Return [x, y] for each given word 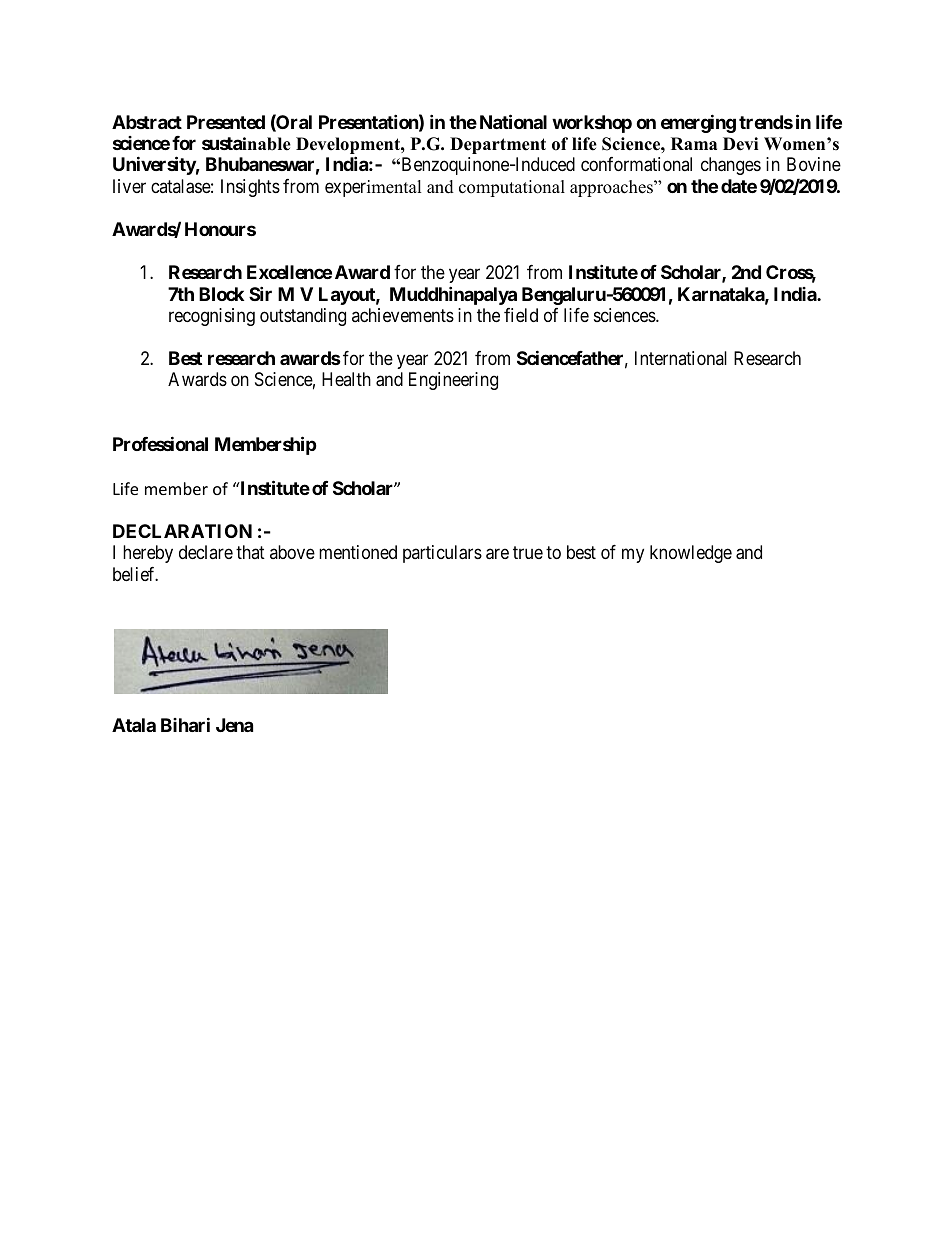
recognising [212, 317]
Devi [740, 144]
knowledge [691, 554]
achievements [403, 315]
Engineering [453, 381]
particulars [442, 554]
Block [221, 294]
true [528, 553]
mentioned [358, 552]
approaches [612, 188]
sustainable [246, 144]
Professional [160, 443]
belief [135, 574]
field [521, 315]
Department [498, 145]
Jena [234, 725]
